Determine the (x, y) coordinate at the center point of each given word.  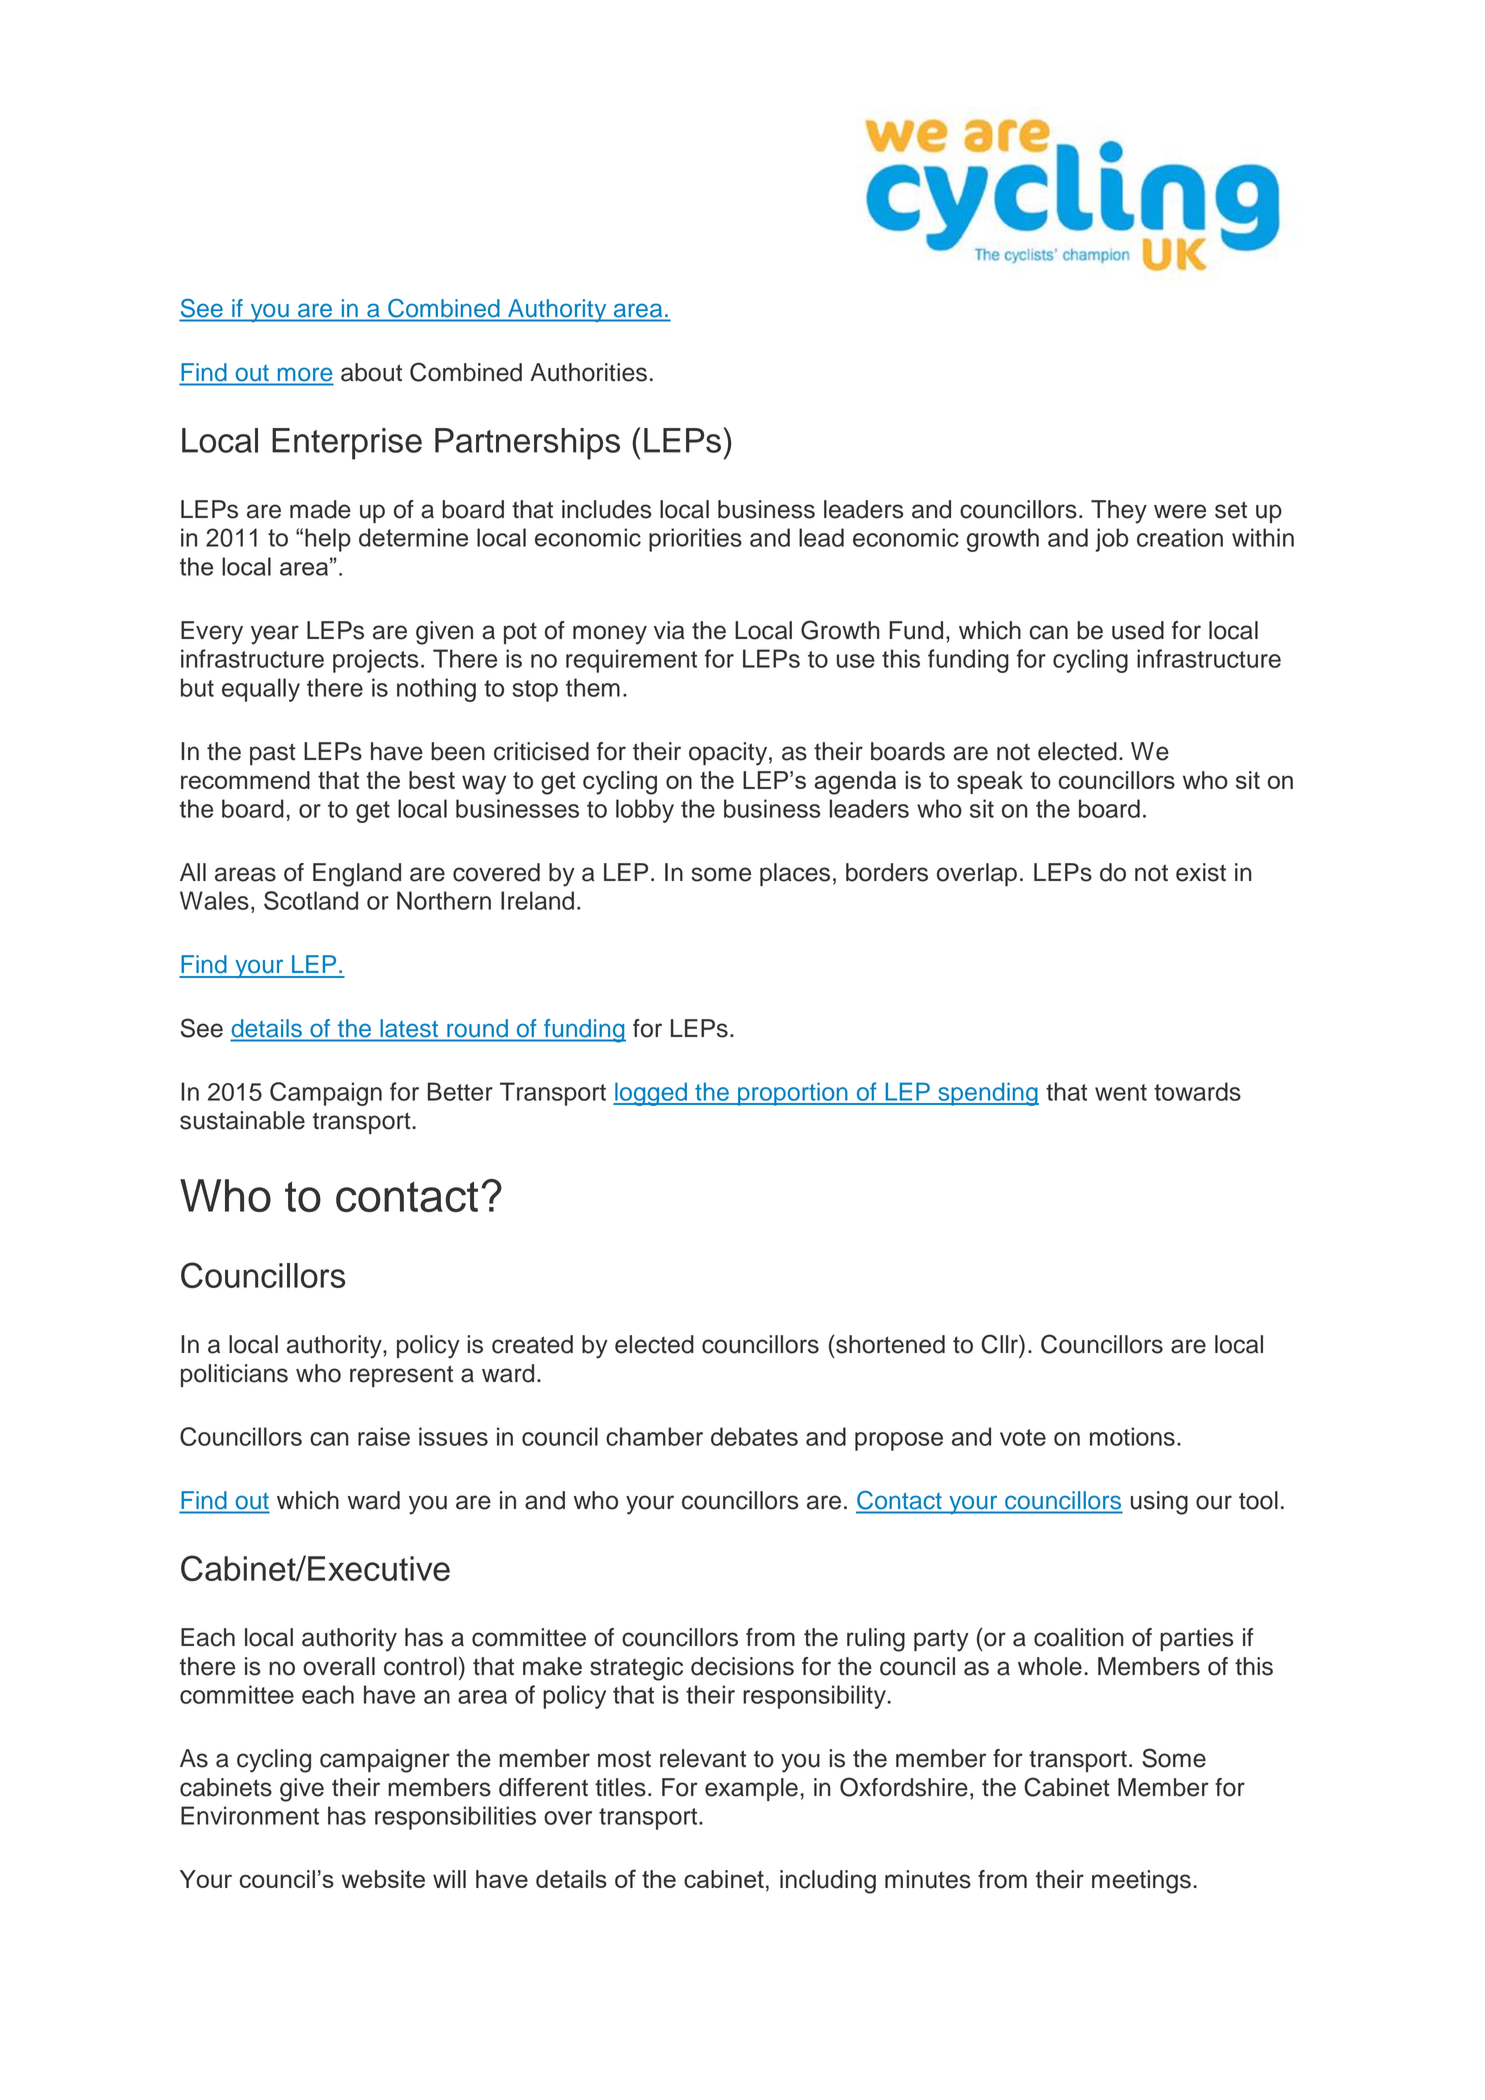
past (273, 754)
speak (990, 782)
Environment (250, 1815)
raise (384, 1436)
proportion (793, 1094)
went (1121, 1092)
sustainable (242, 1120)
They (1119, 512)
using (1159, 1503)
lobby (645, 811)
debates (754, 1436)
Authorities (588, 372)
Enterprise (347, 444)
